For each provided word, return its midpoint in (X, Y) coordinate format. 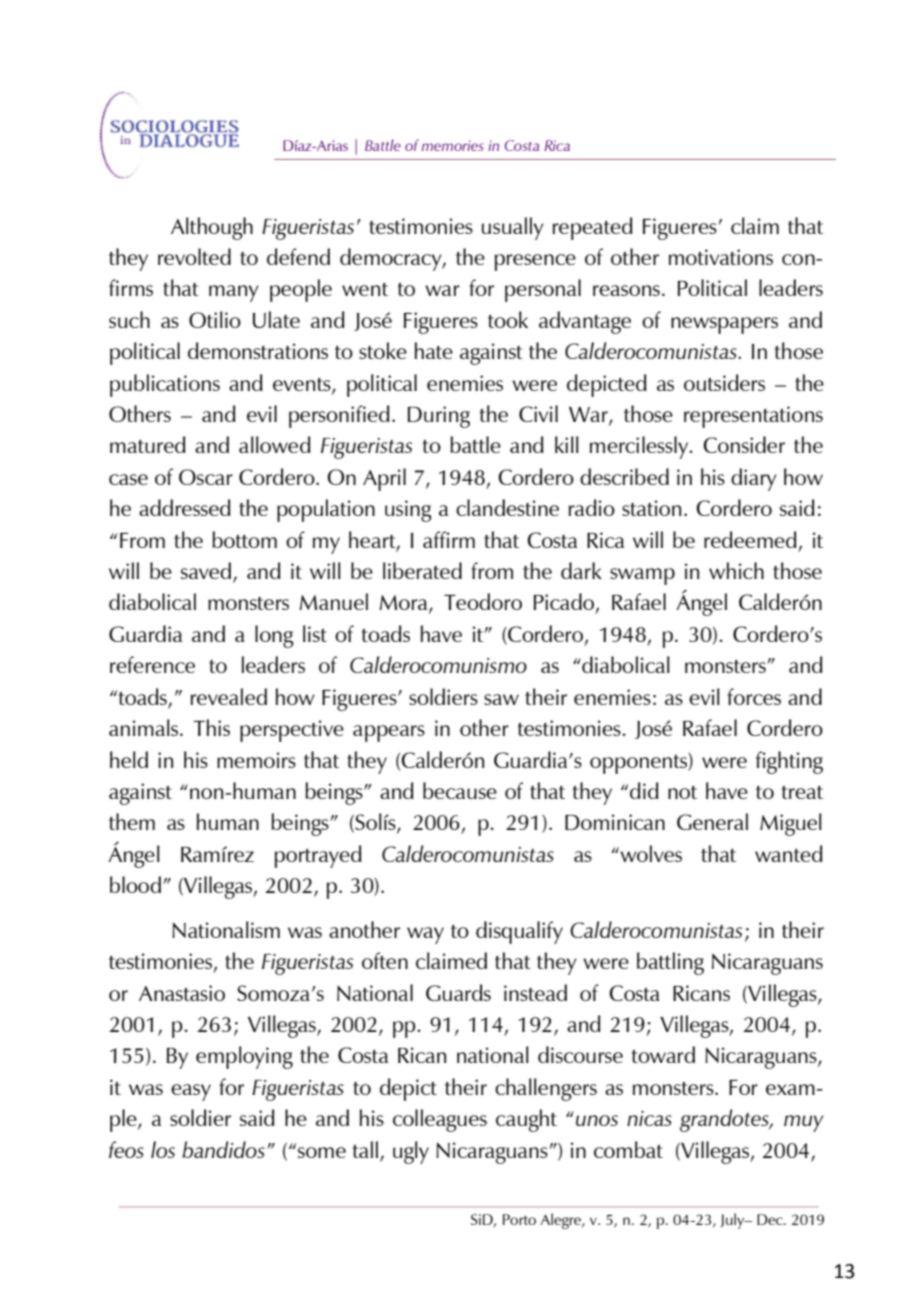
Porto (519, 1219)
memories (452, 145)
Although (212, 228)
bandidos (223, 1149)
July (733, 1221)
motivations (721, 257)
